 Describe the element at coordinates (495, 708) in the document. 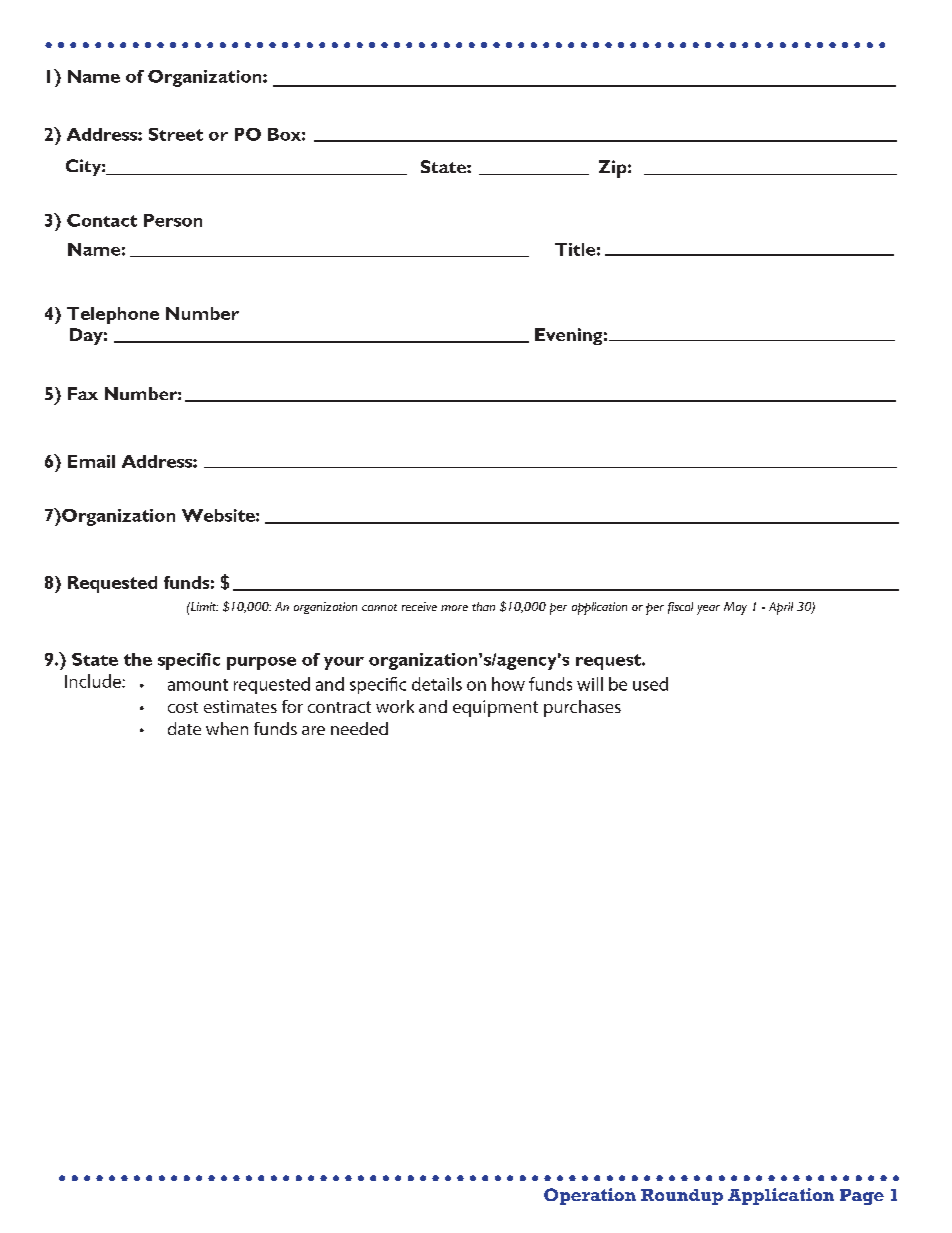

I see `equipment` at that location.
